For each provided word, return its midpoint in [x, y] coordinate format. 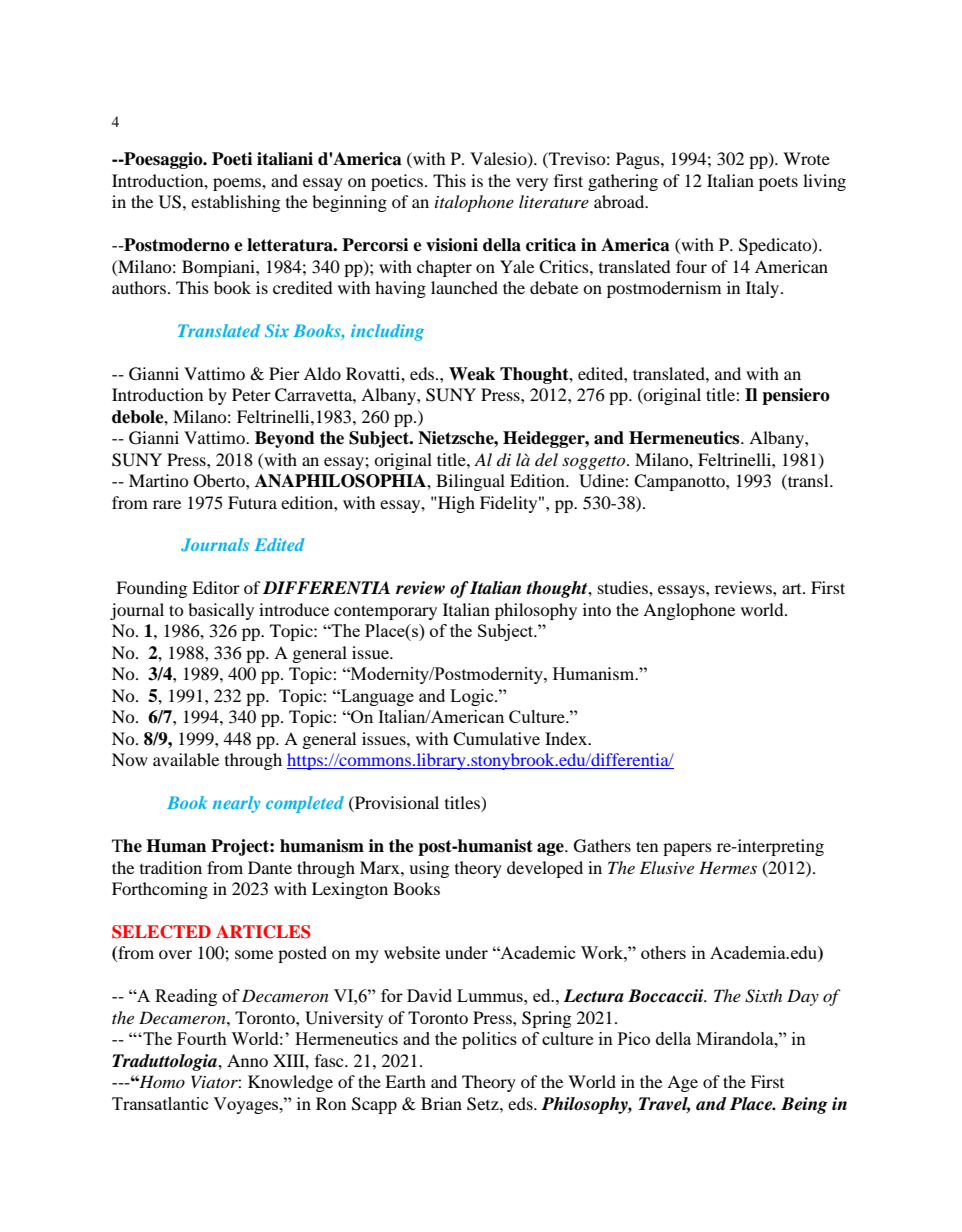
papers [687, 849]
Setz [484, 1104]
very [532, 184]
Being [804, 1105]
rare [167, 504]
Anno [247, 1060]
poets [778, 183]
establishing [235, 203]
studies [624, 587]
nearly [236, 804]
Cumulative [496, 739]
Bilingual [470, 482]
